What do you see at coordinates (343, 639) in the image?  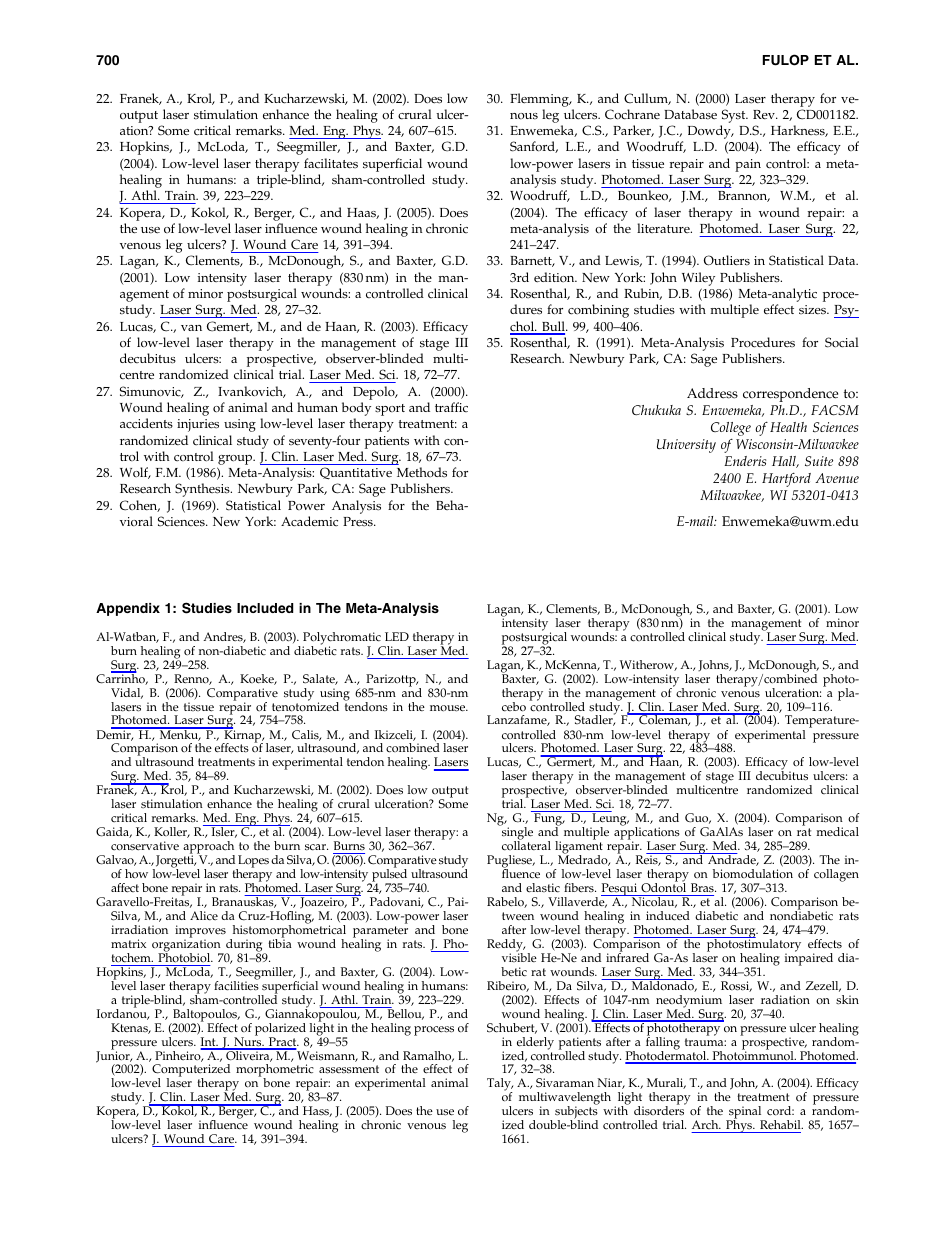 I see `Polychromatic` at bounding box center [343, 639].
